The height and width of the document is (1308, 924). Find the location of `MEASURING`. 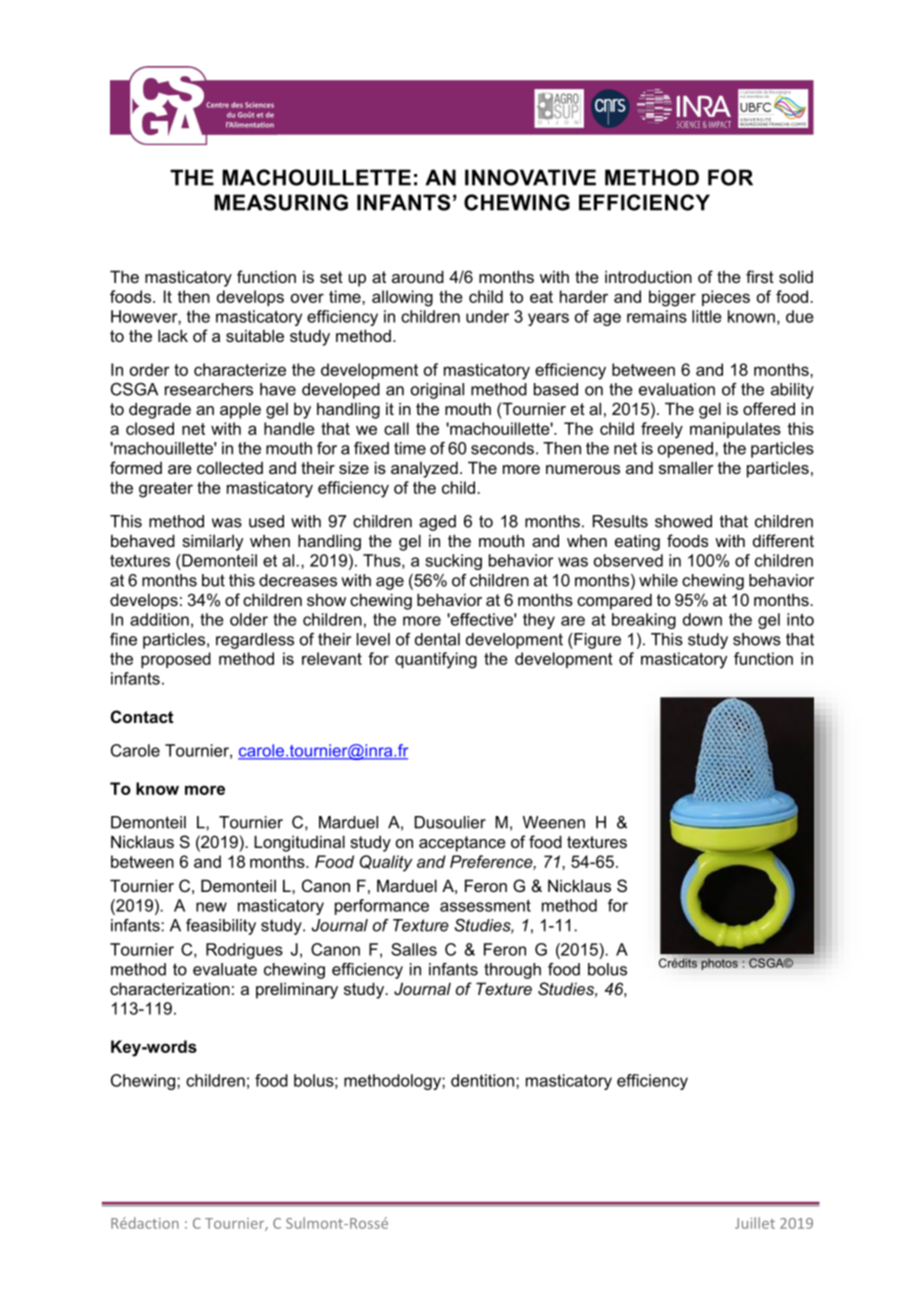

MEASURING is located at coordinates (281, 202).
